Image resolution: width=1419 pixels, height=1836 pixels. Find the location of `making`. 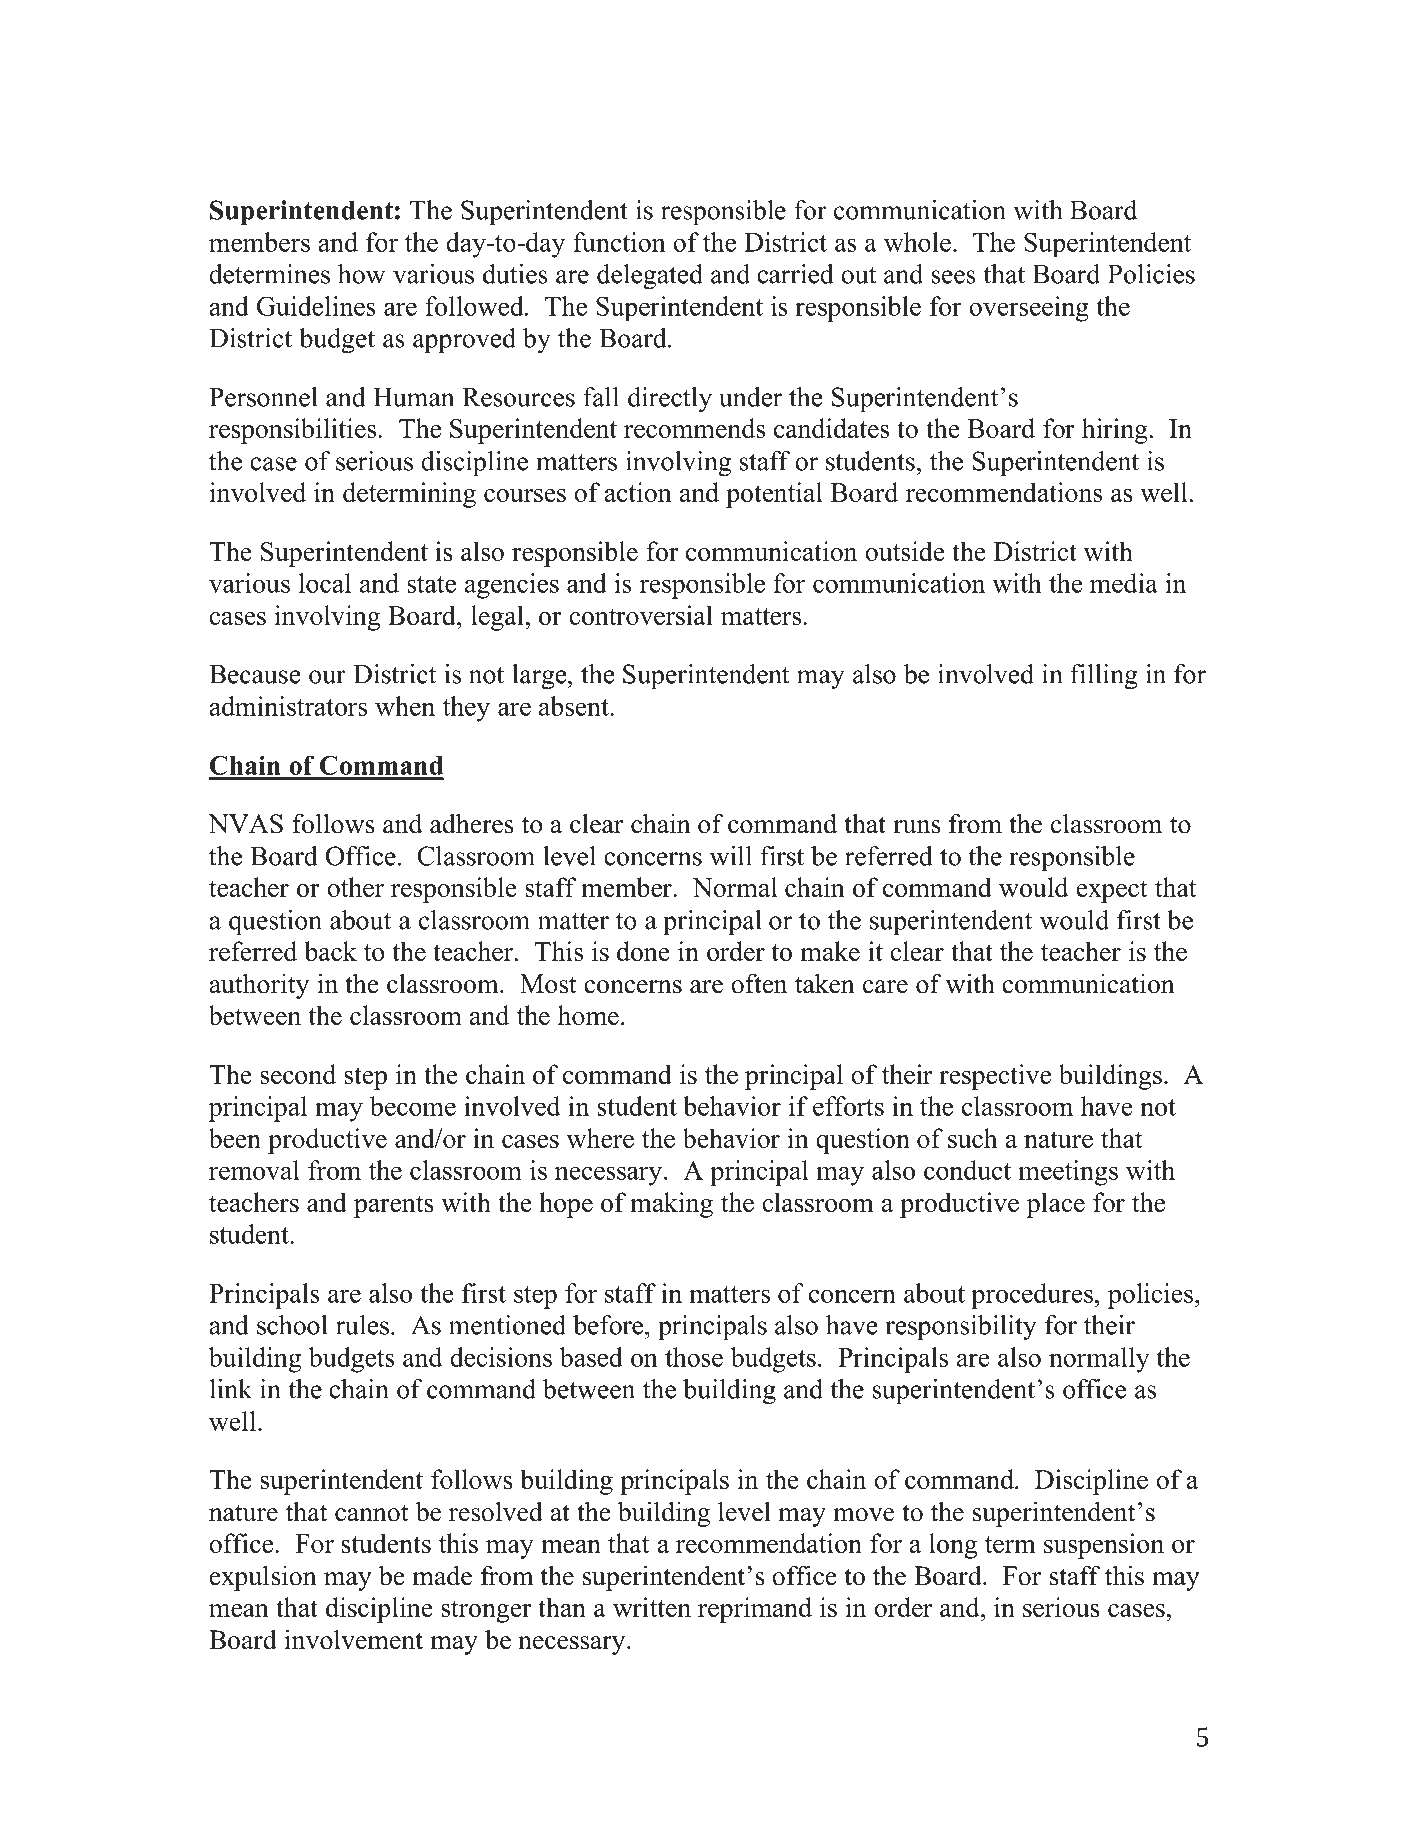

making is located at coordinates (671, 1205).
